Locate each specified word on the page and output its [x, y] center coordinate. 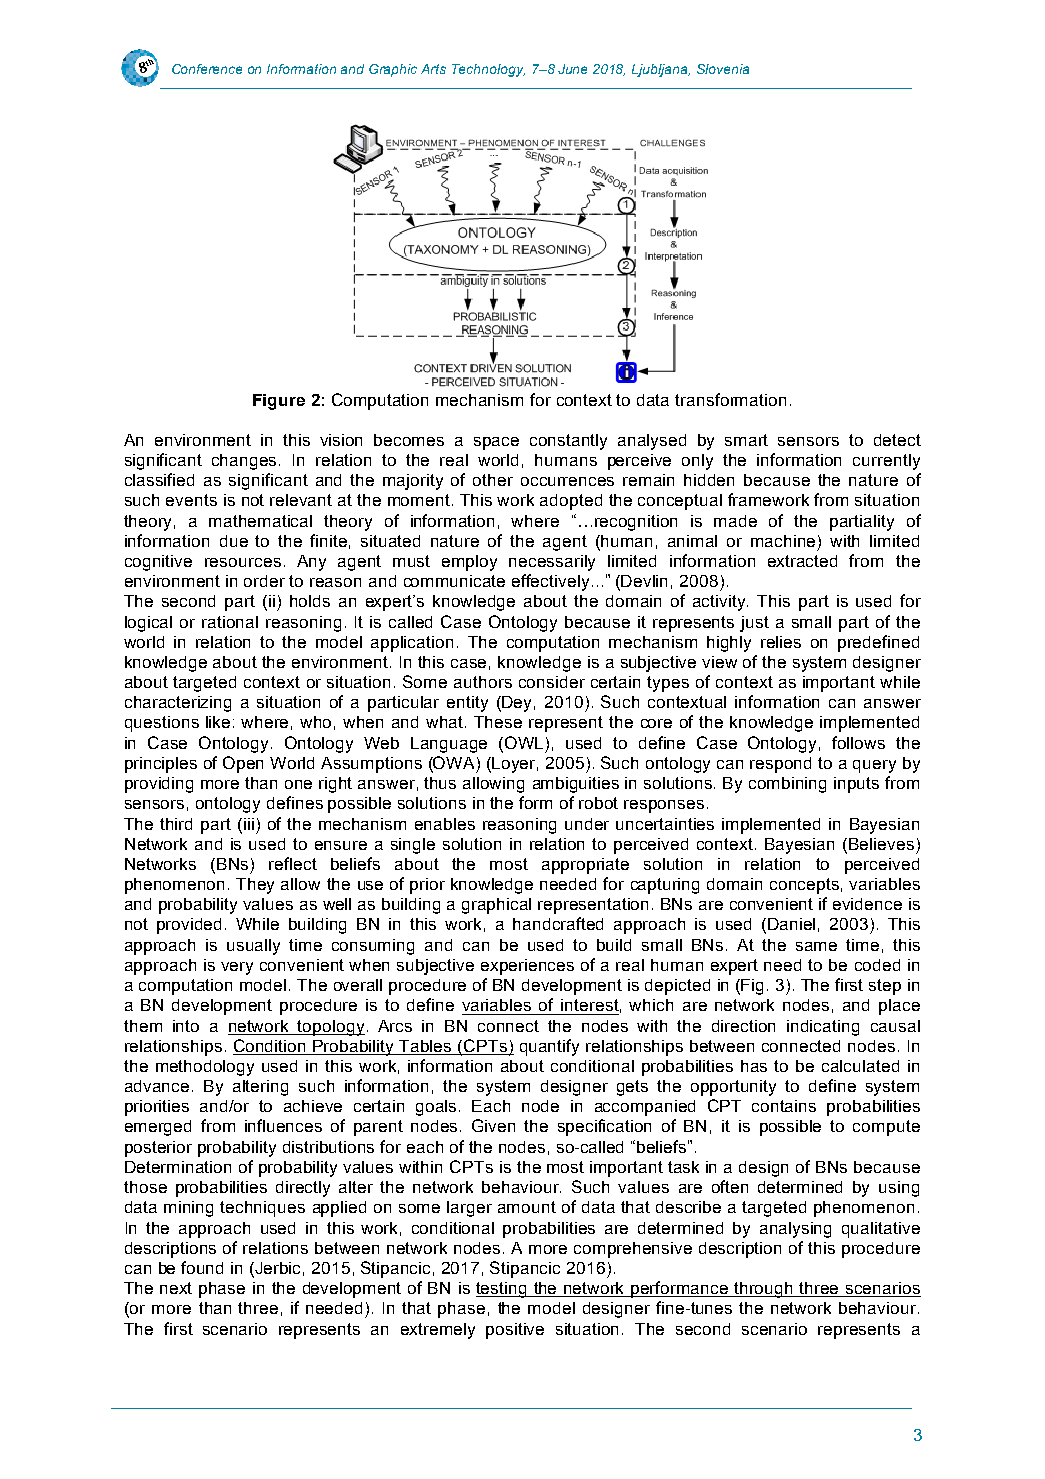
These [498, 722]
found [202, 1267]
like [218, 722]
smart [746, 440]
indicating [823, 1028]
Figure [279, 402]
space [496, 443]
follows [858, 742]
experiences [527, 967]
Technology [488, 70]
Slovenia [723, 69]
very [237, 968]
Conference [207, 69]
